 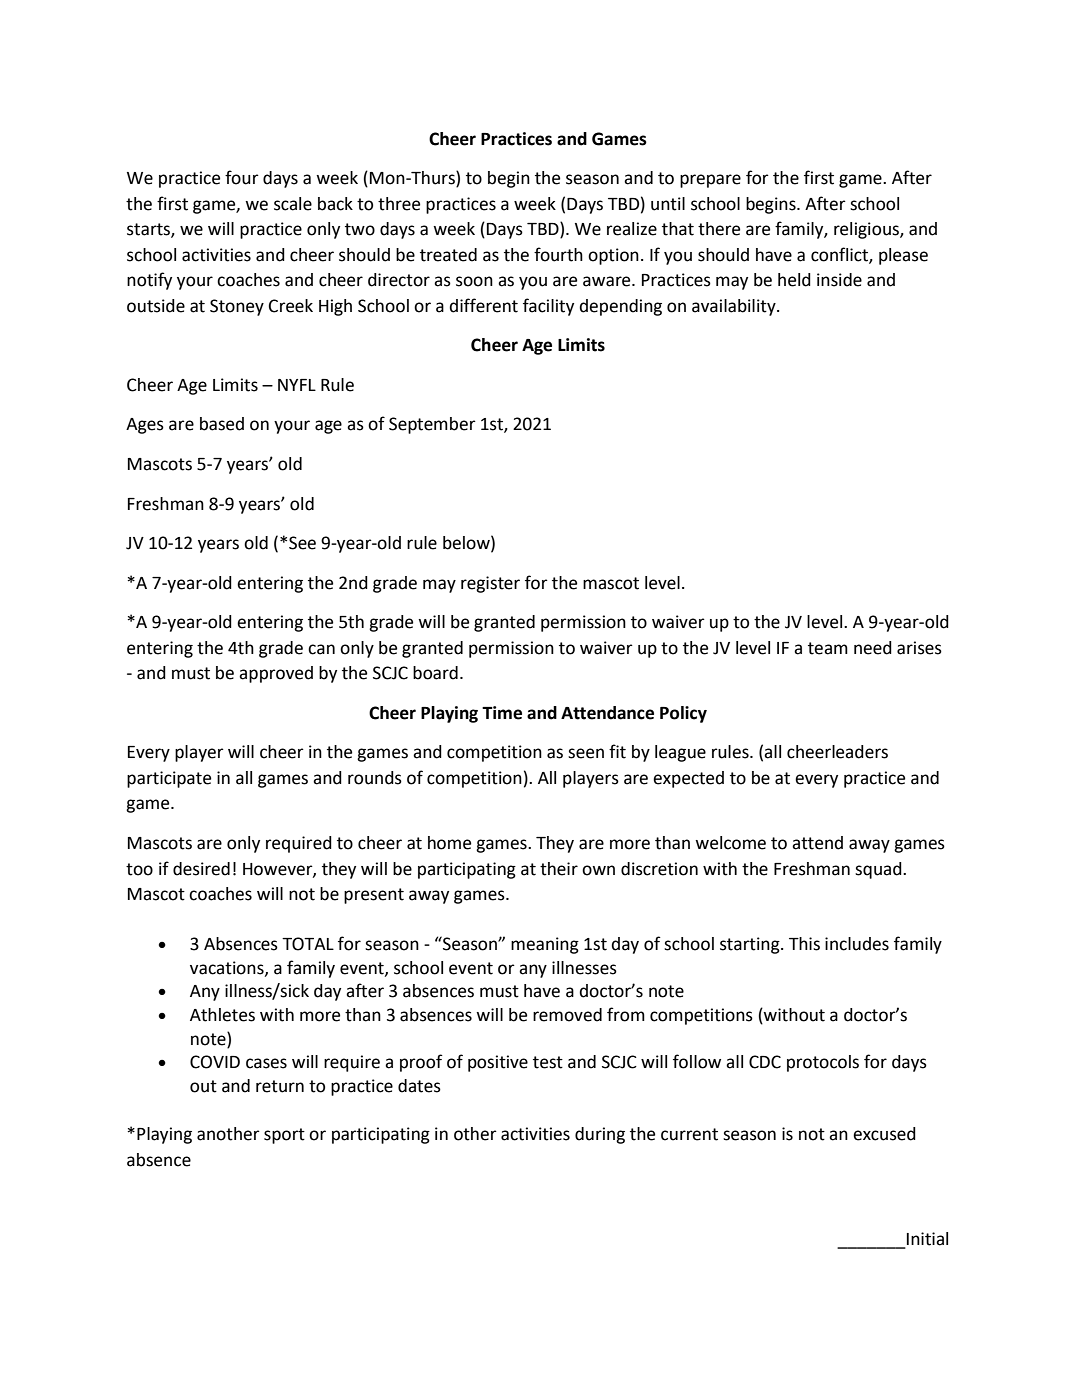 What do you see at coordinates (730, 843) in the screenshot?
I see `welcome` at bounding box center [730, 843].
